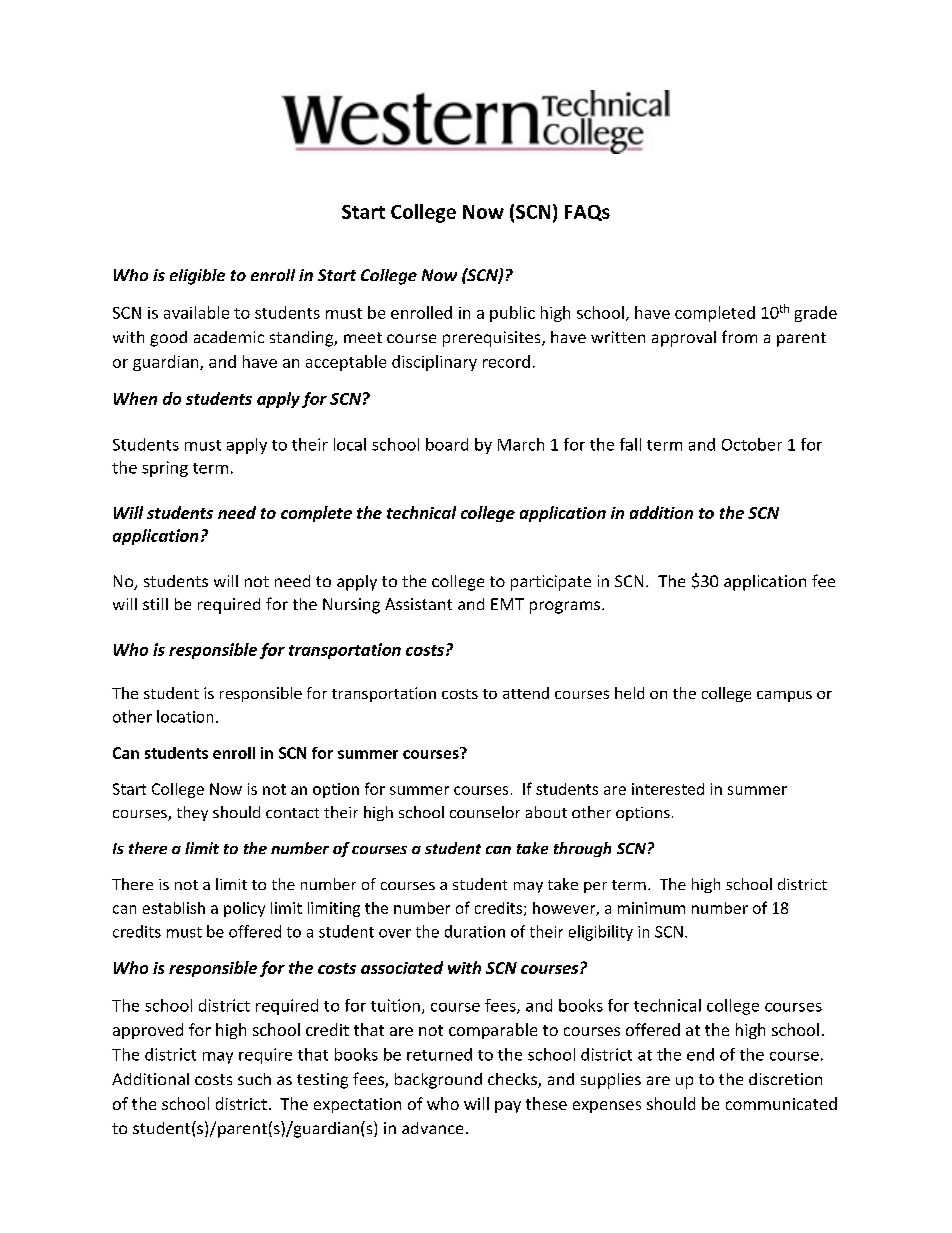  What do you see at coordinates (784, 696) in the screenshot?
I see `campus` at bounding box center [784, 696].
